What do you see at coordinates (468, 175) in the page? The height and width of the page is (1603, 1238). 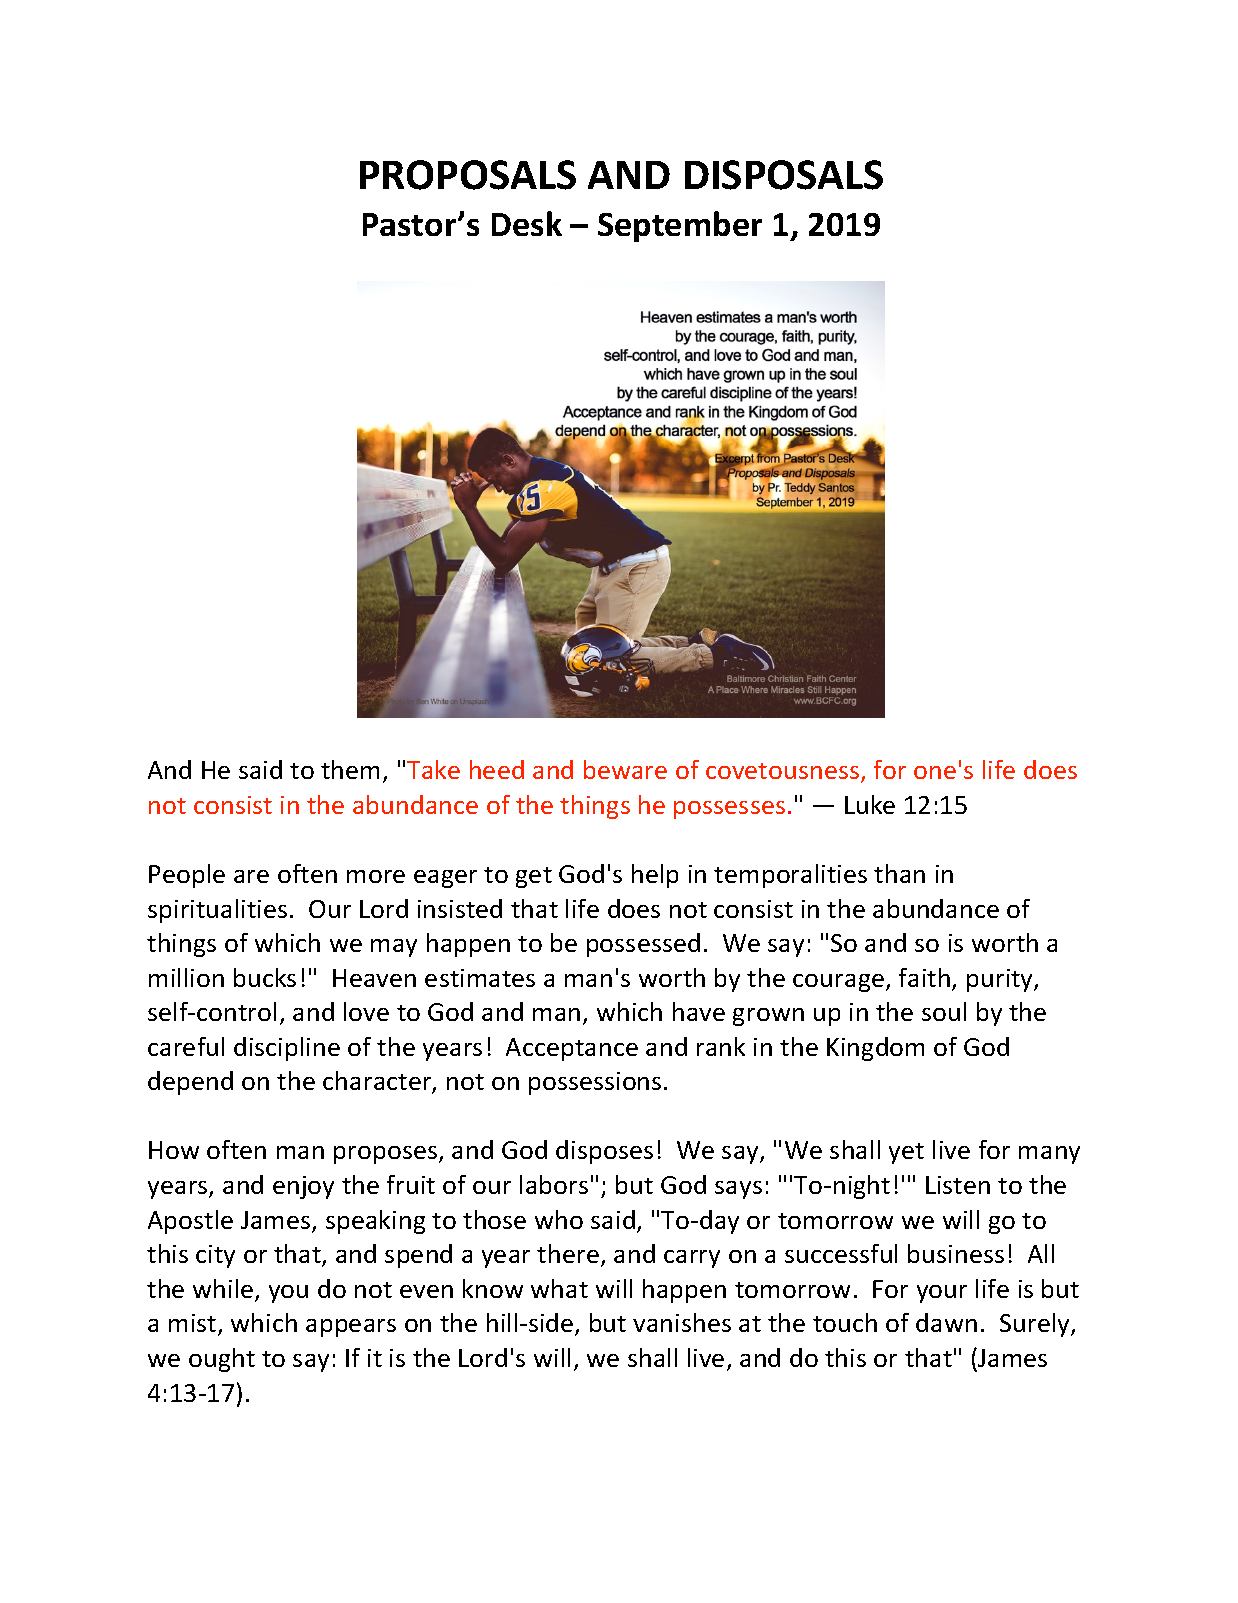 I see `PROPOSALS` at bounding box center [468, 175].
